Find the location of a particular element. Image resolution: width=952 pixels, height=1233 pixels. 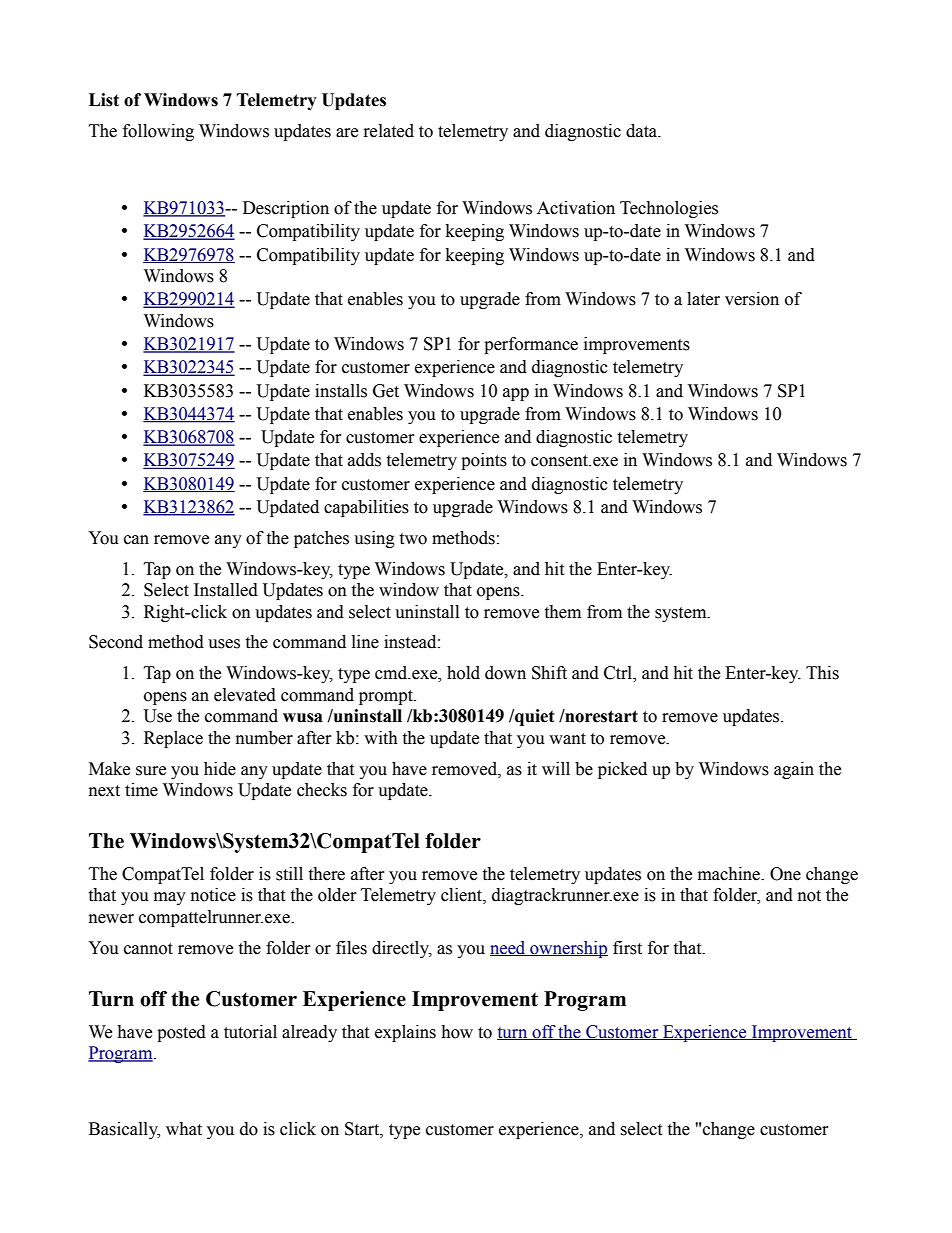

data is located at coordinates (643, 131).
